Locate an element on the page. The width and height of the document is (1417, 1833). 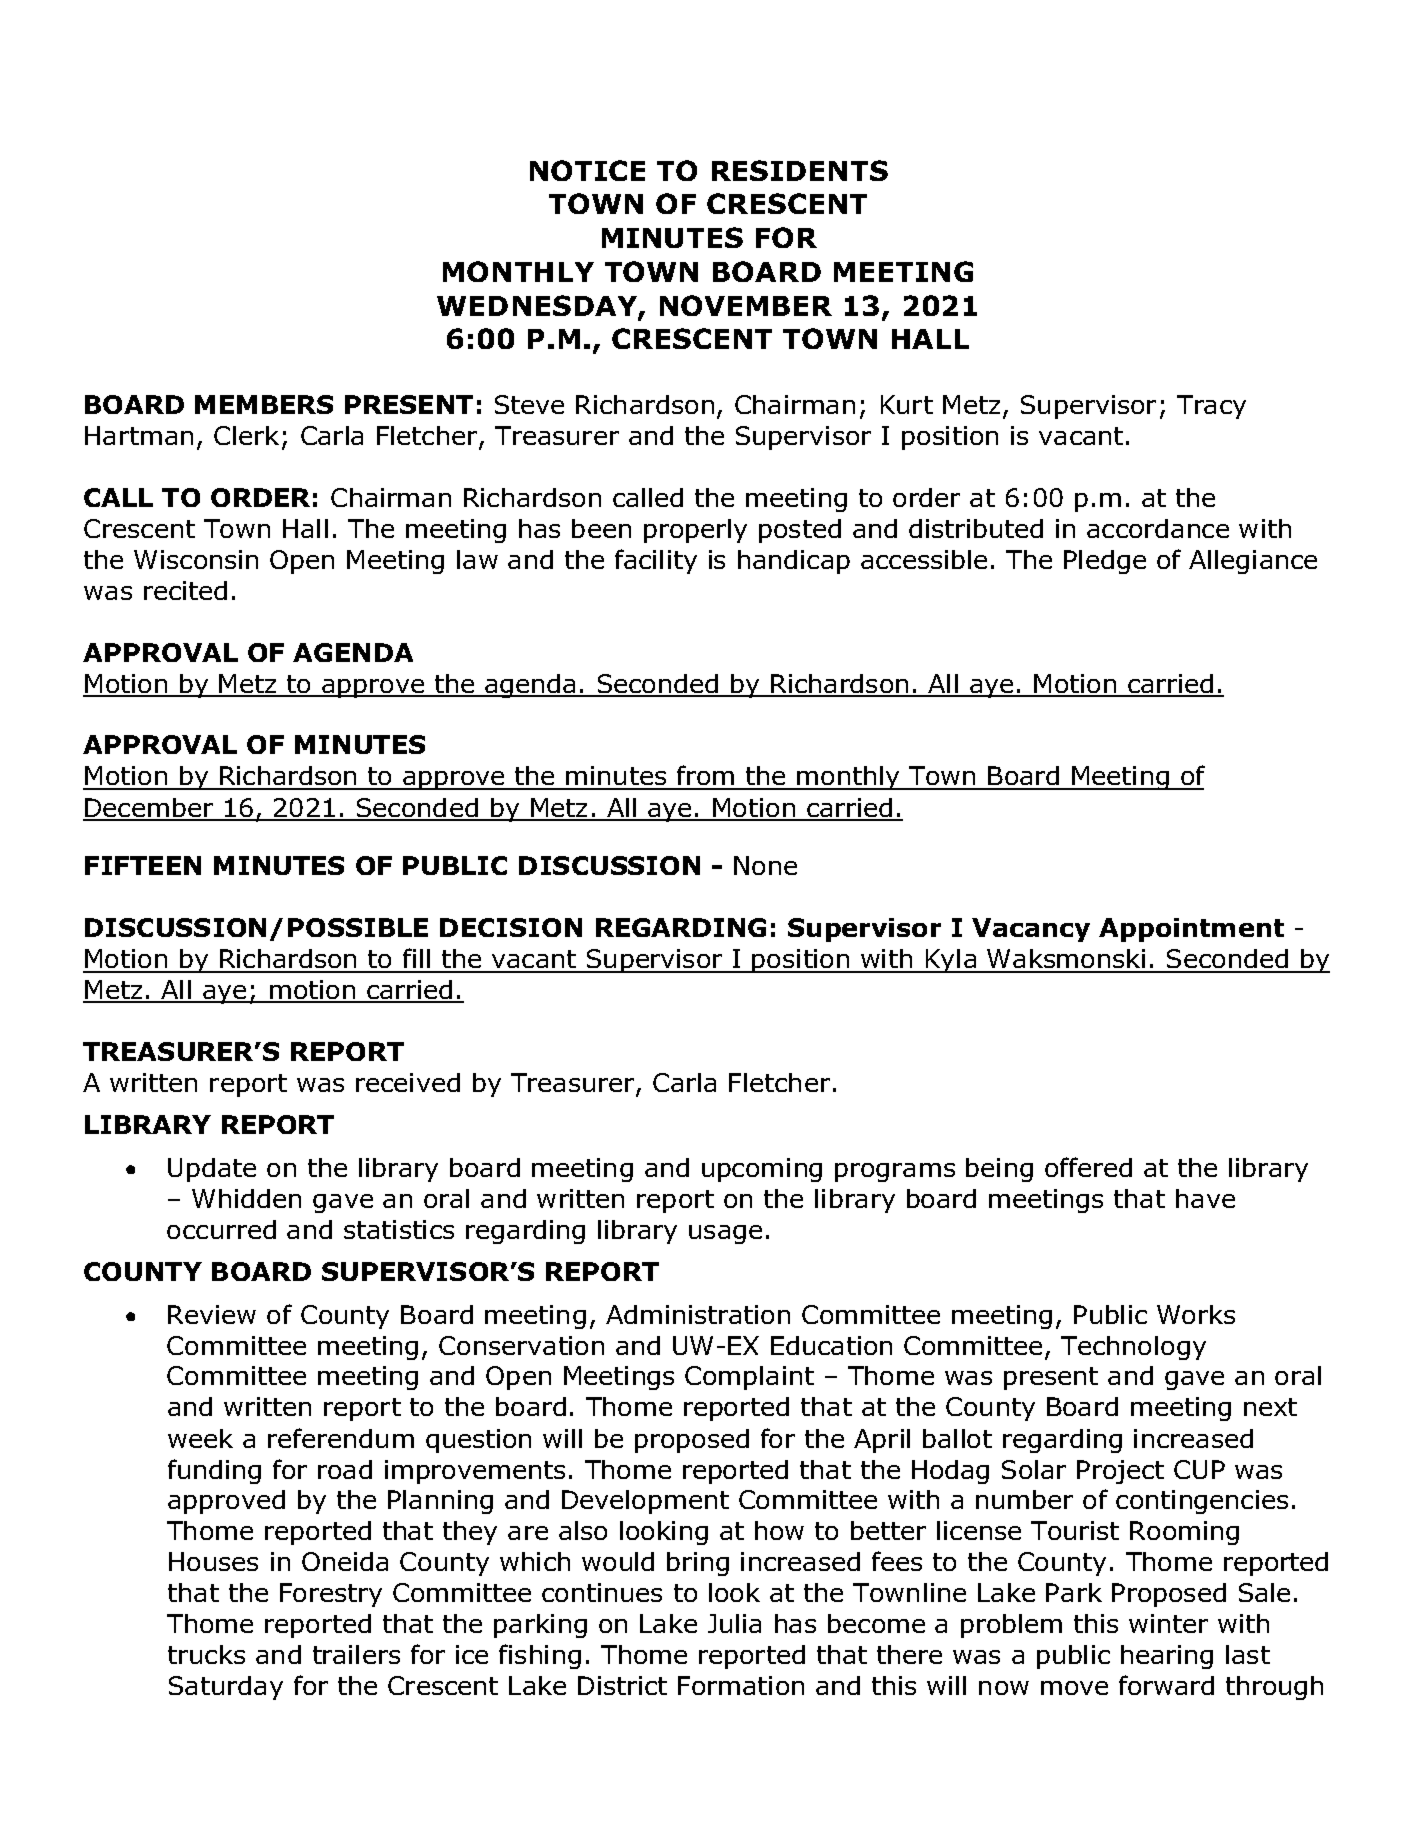
Tracy is located at coordinates (1211, 407).
